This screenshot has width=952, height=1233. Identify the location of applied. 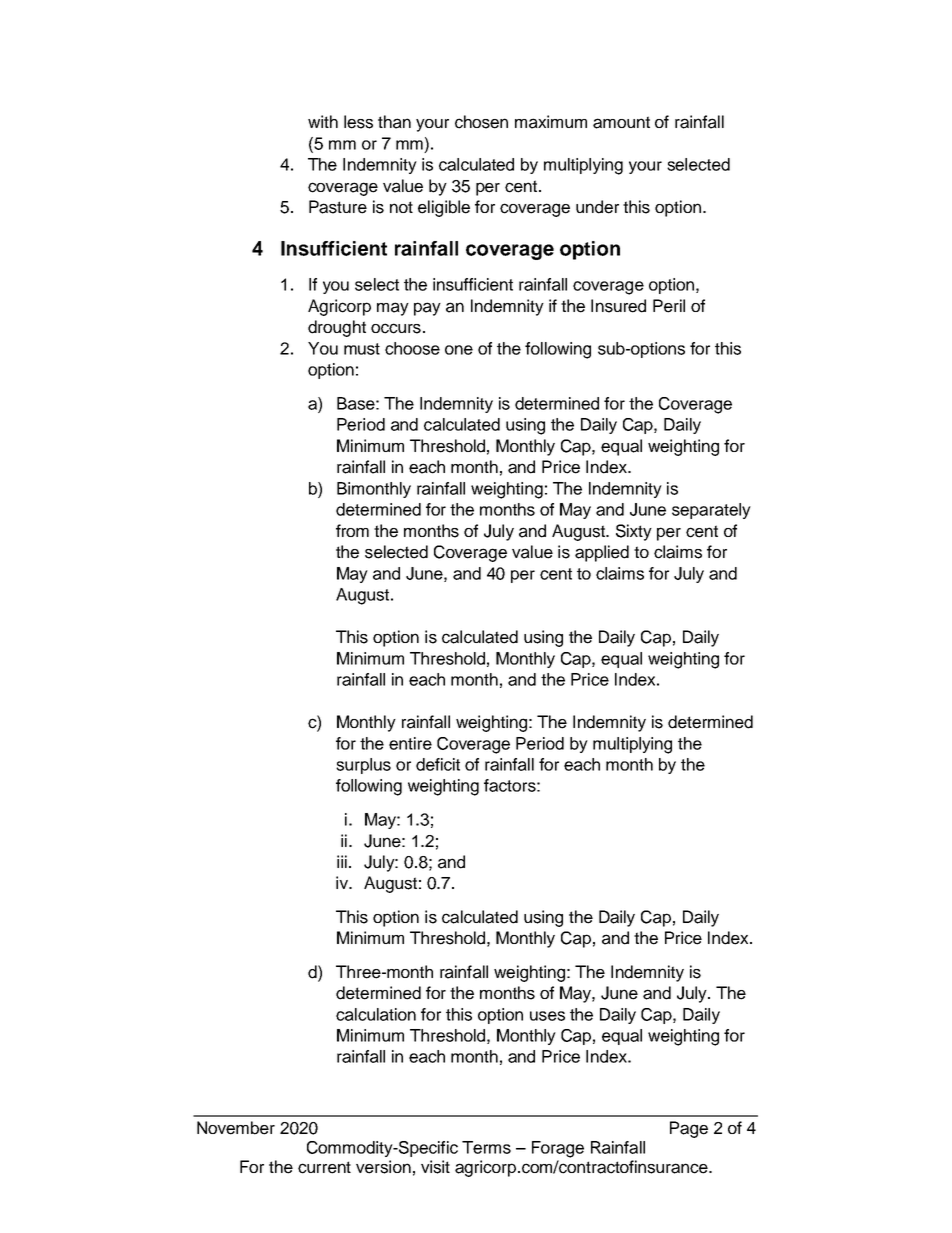
(602, 553).
